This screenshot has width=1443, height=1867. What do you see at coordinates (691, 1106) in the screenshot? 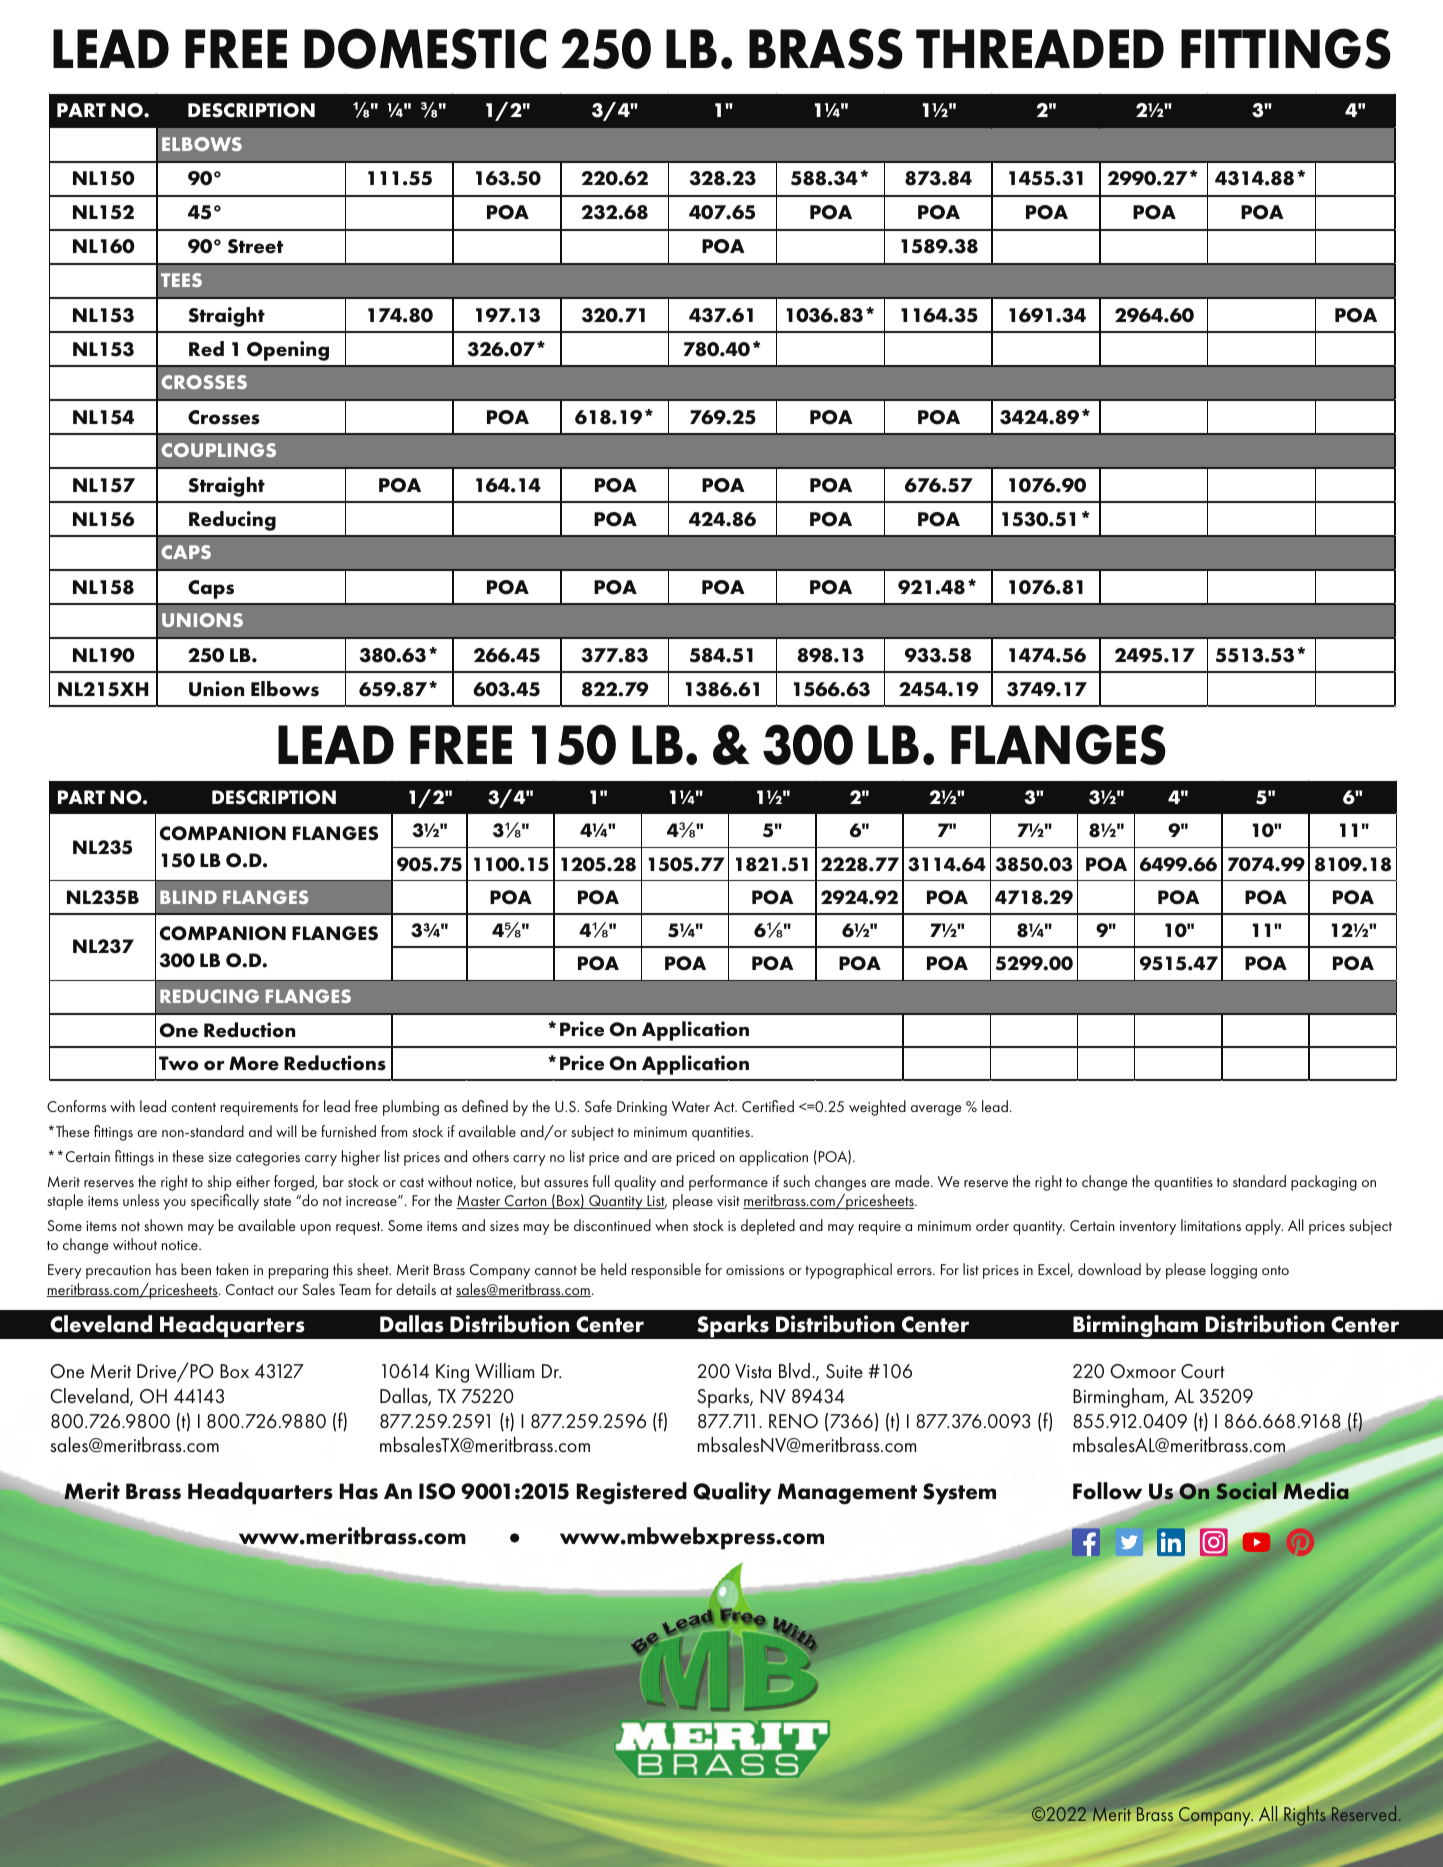
I see `Water` at bounding box center [691, 1106].
